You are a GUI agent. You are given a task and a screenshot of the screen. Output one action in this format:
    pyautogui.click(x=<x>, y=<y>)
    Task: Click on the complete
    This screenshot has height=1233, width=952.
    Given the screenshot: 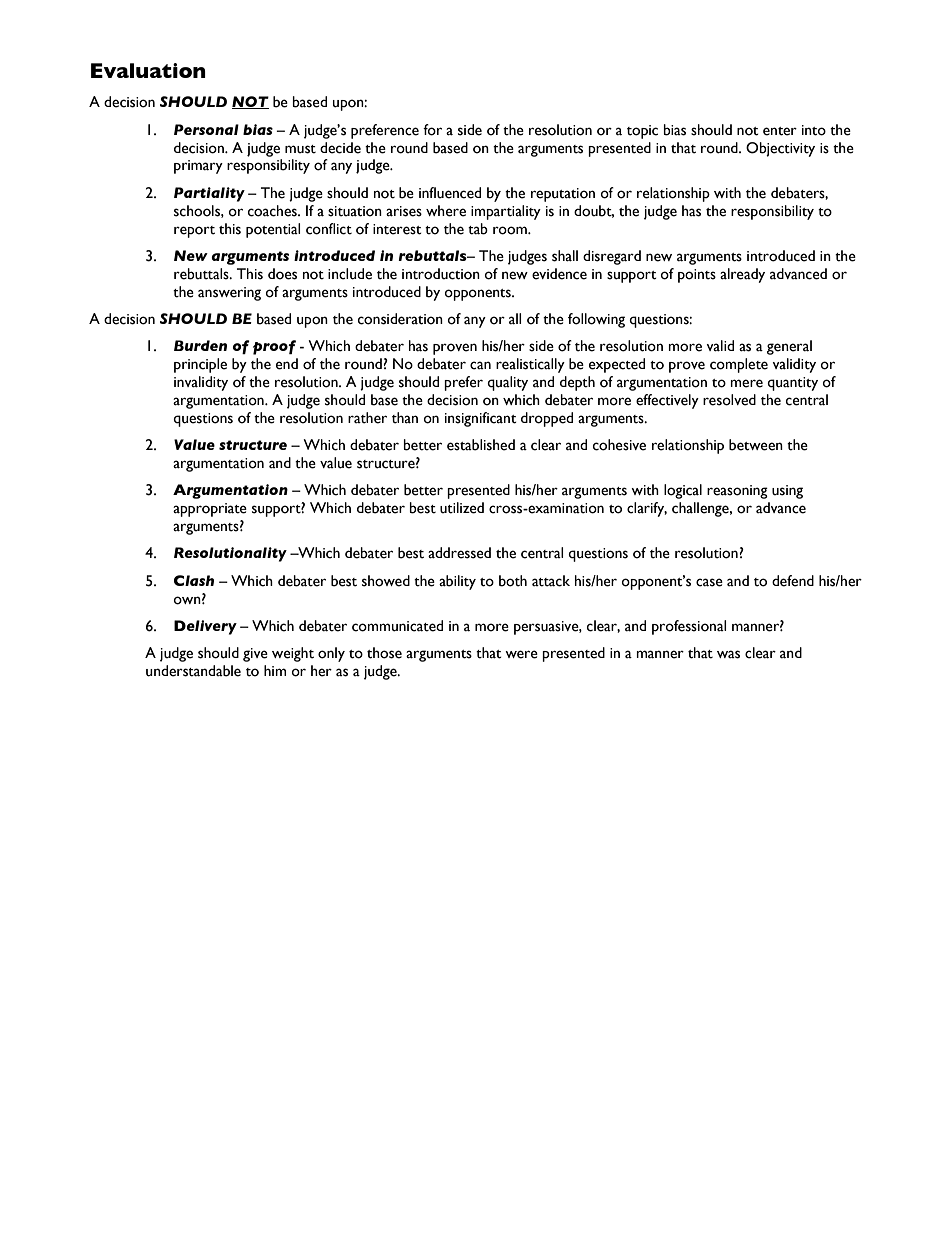 What is the action you would take?
    pyautogui.click(x=739, y=365)
